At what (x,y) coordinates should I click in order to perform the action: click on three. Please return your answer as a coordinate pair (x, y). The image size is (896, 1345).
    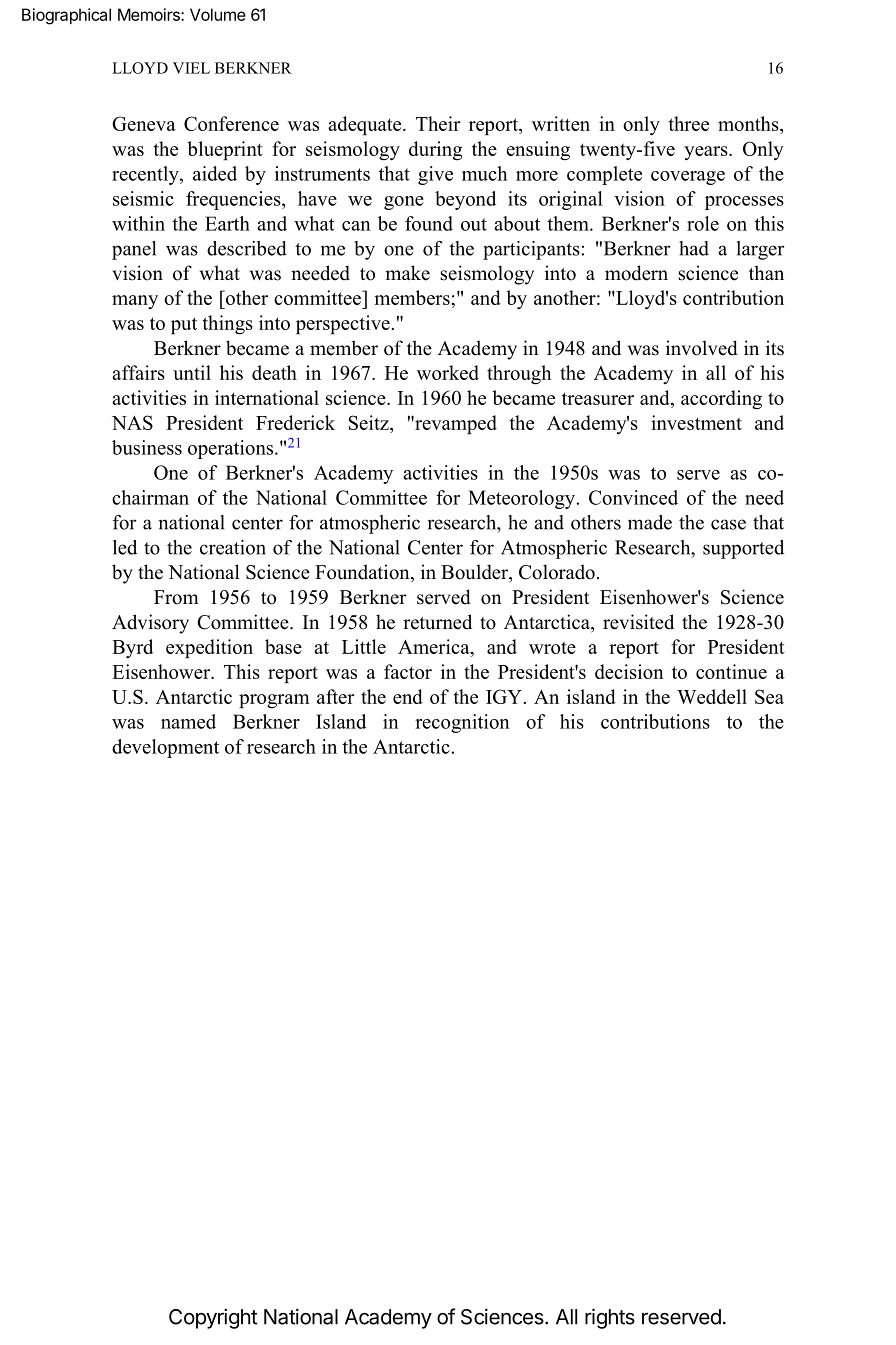
    Looking at the image, I should click on (689, 123).
